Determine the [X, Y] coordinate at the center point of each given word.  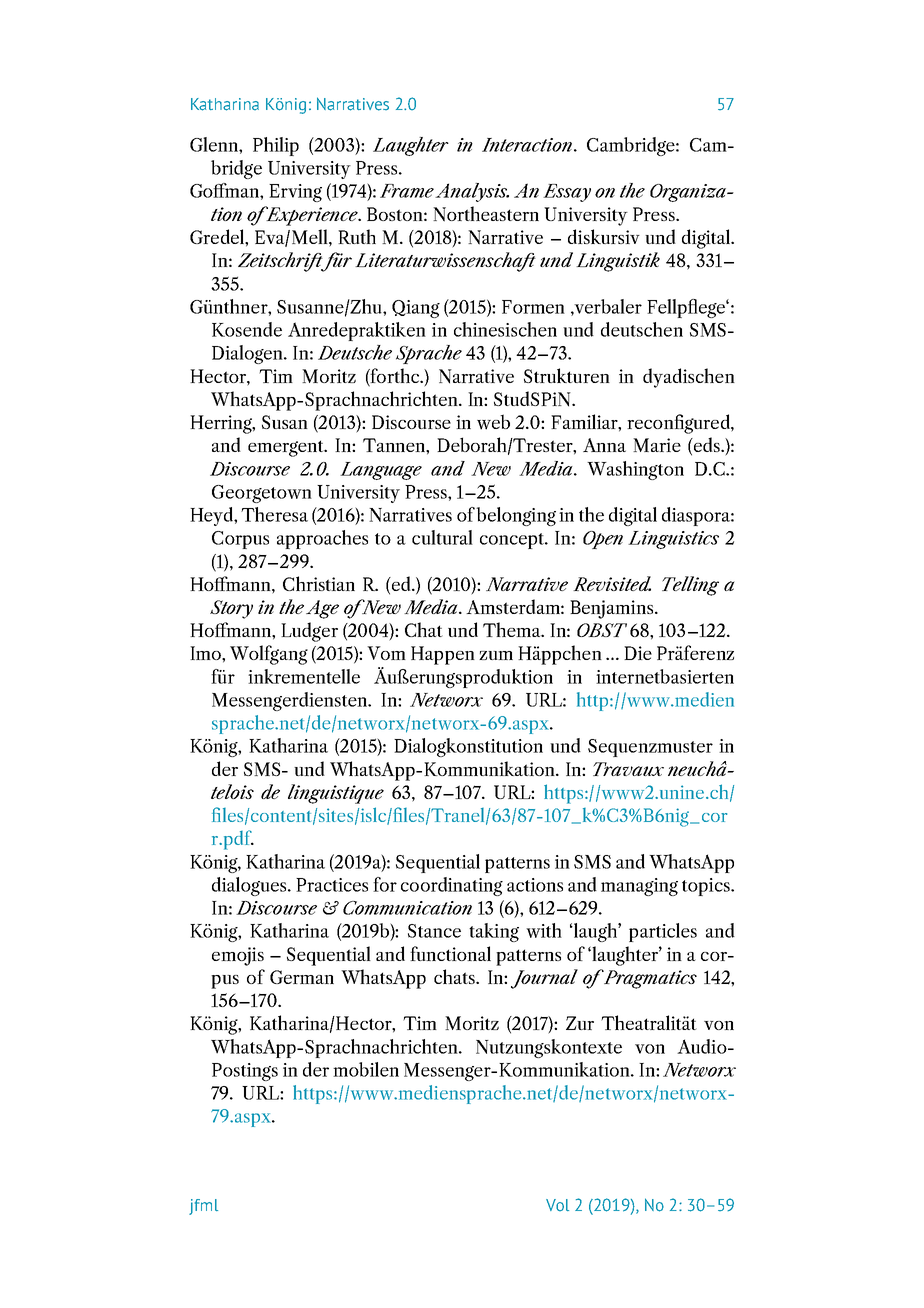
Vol [557, 1205]
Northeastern [486, 214]
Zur [580, 1023]
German [302, 977]
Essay [567, 193]
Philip [276, 146]
